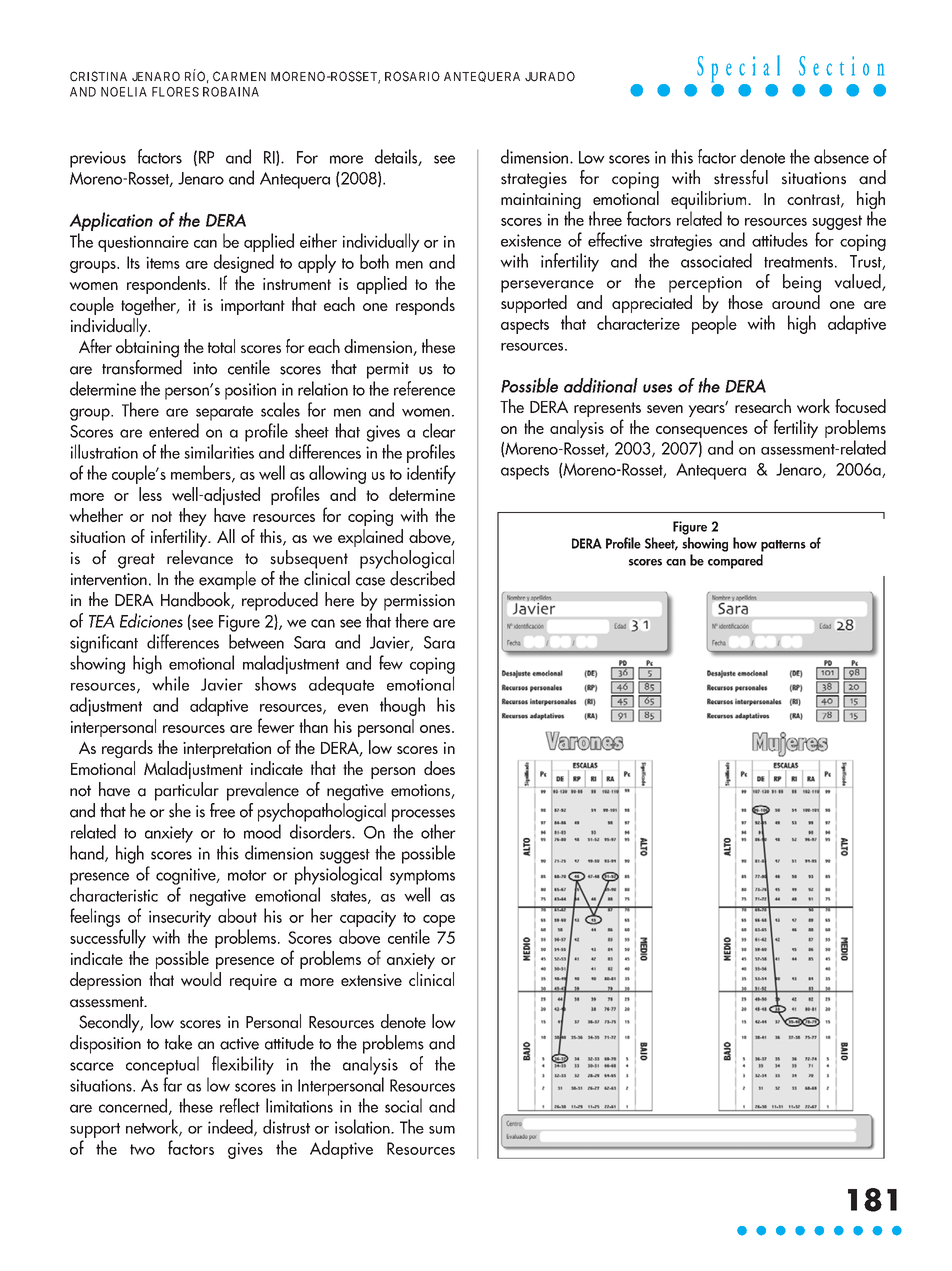  What do you see at coordinates (439, 921) in the document?
I see `cope` at bounding box center [439, 921].
